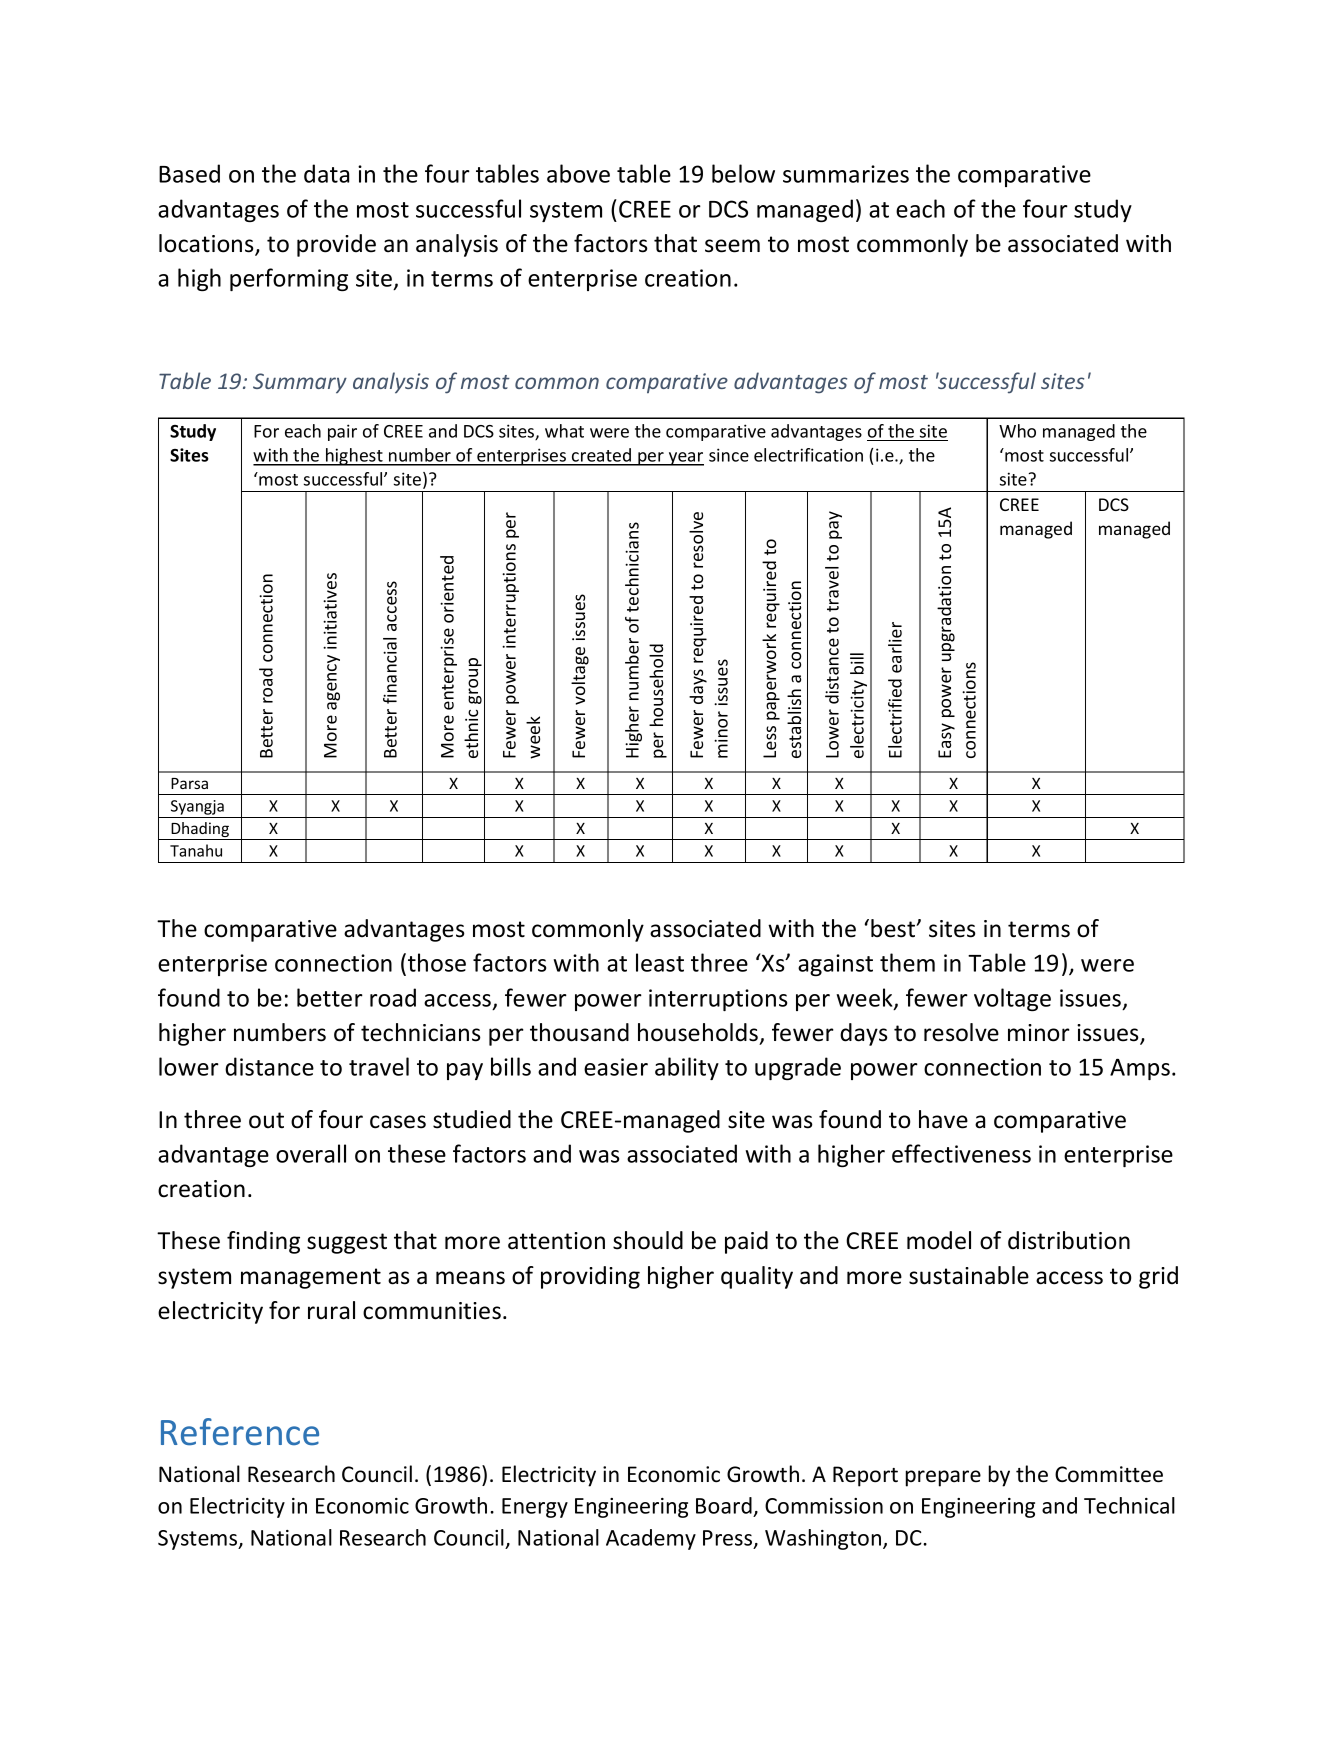  What do you see at coordinates (347, 1243) in the screenshot?
I see `suggest` at bounding box center [347, 1243].
